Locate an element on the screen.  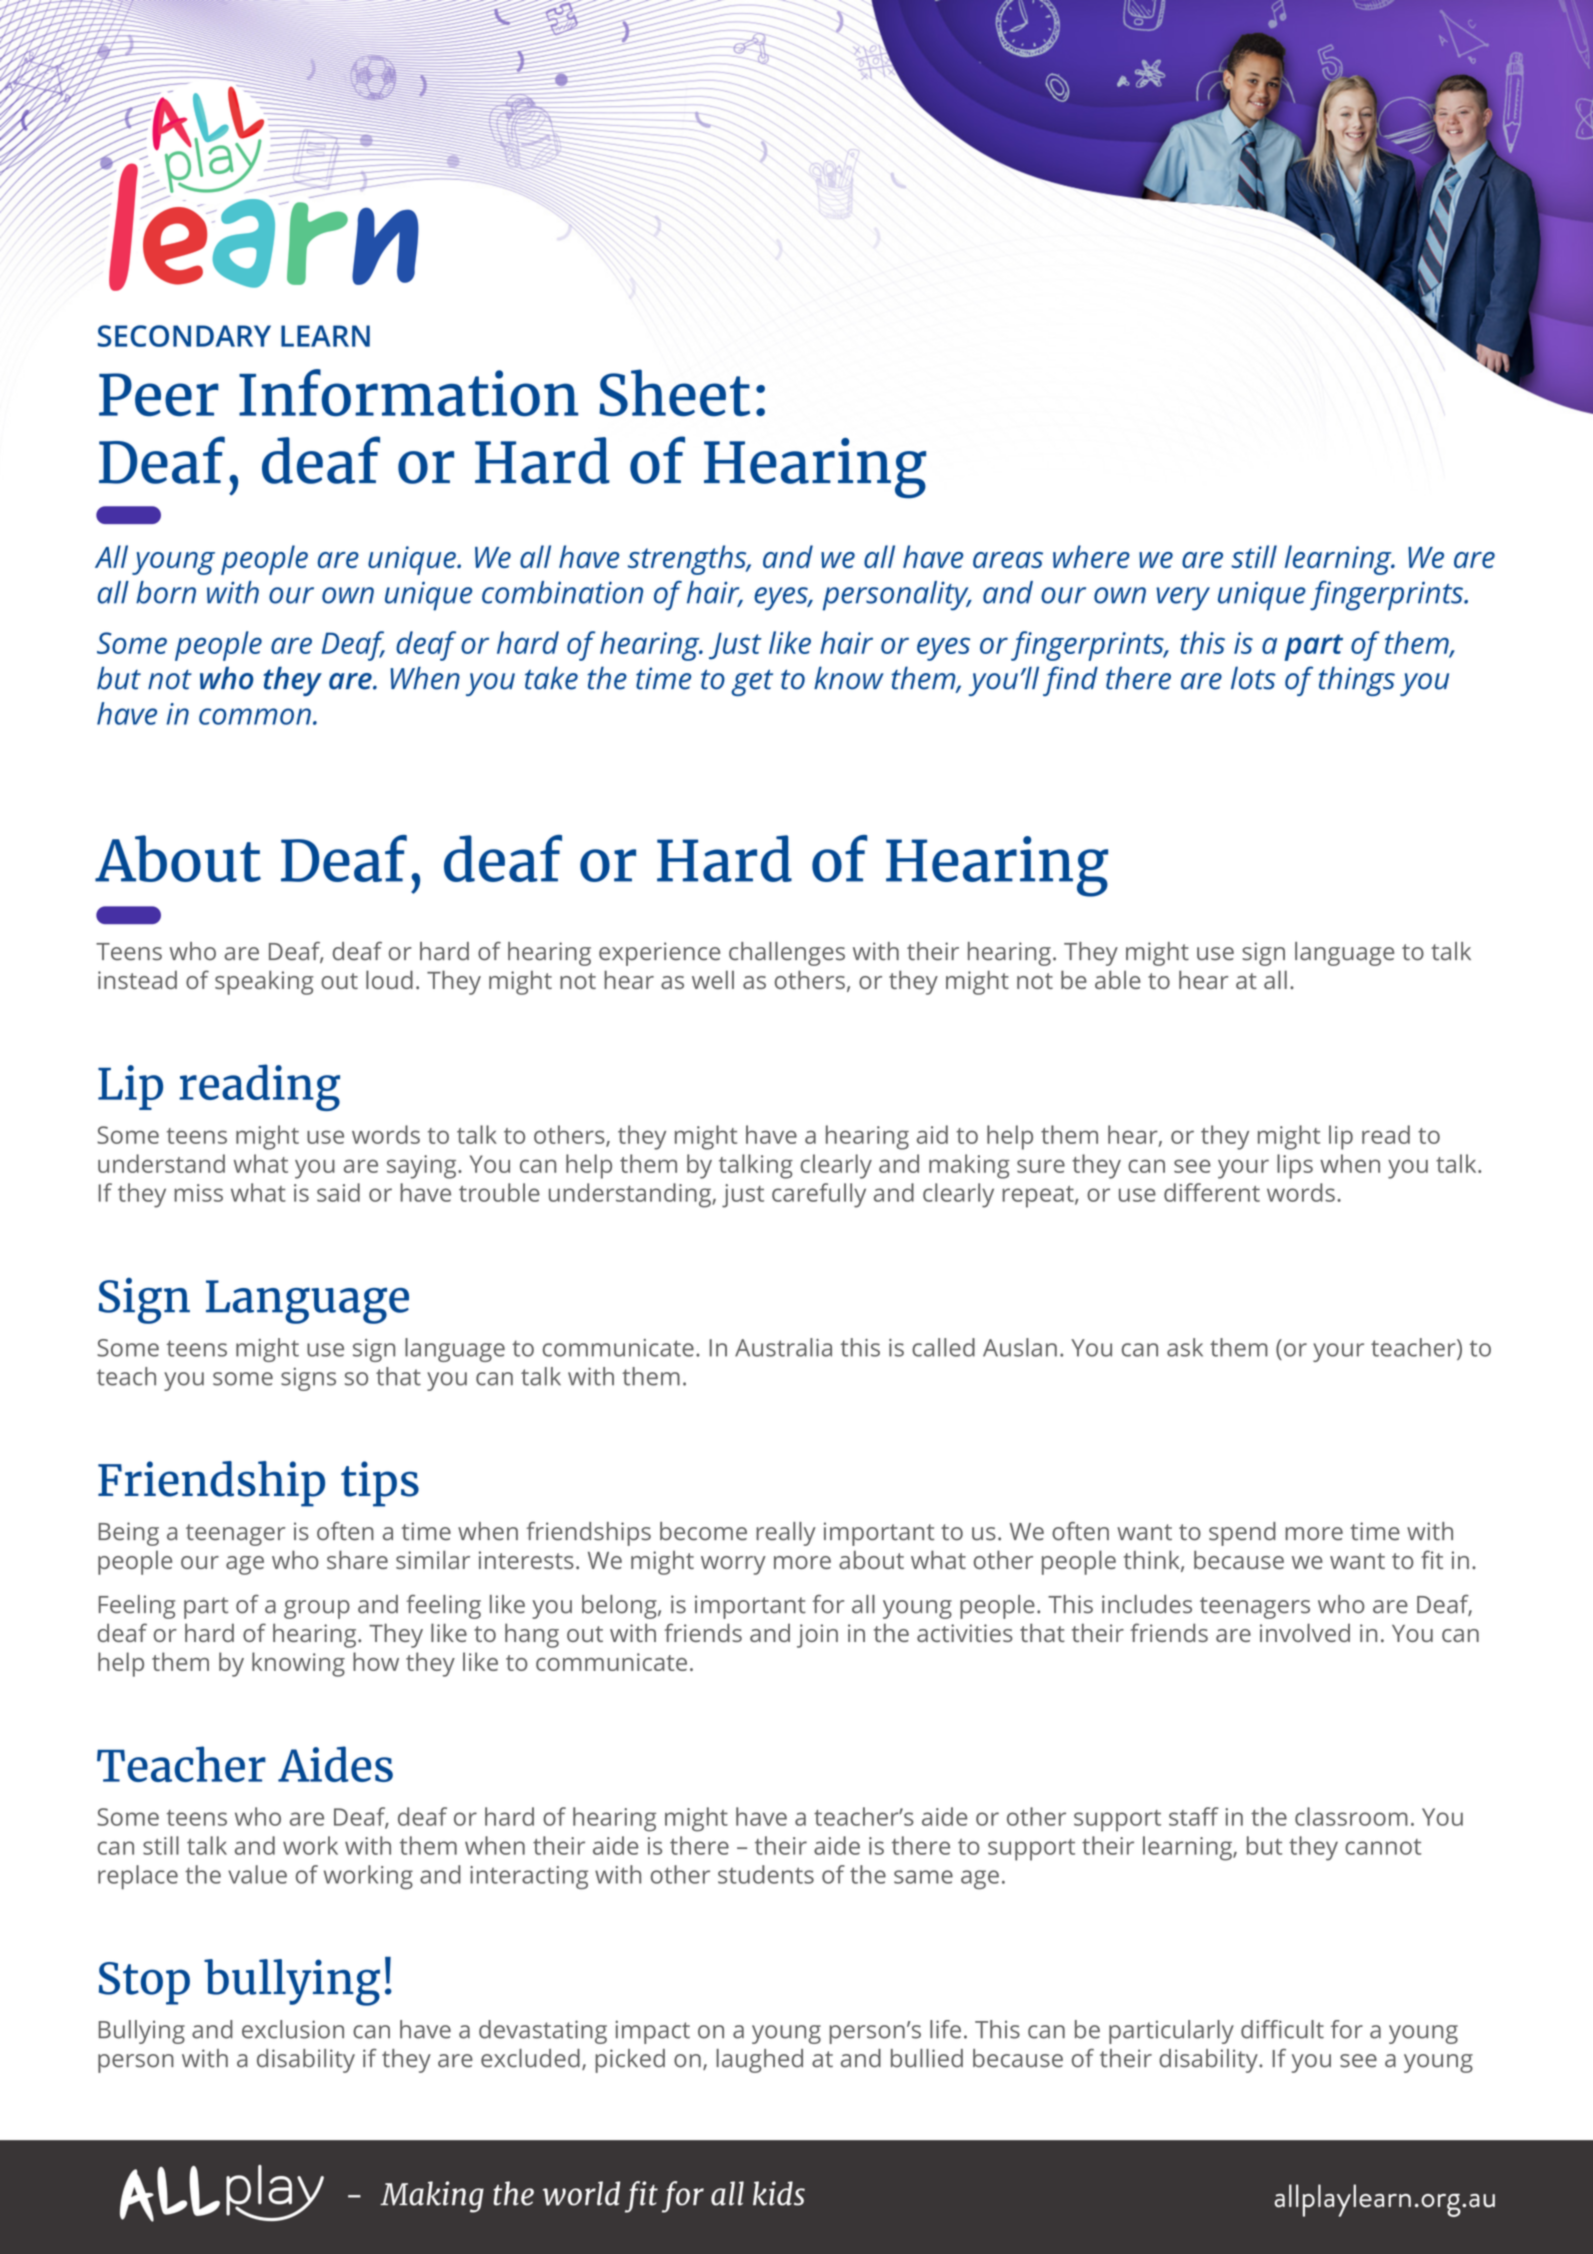
exclusion is located at coordinates (293, 2029).
